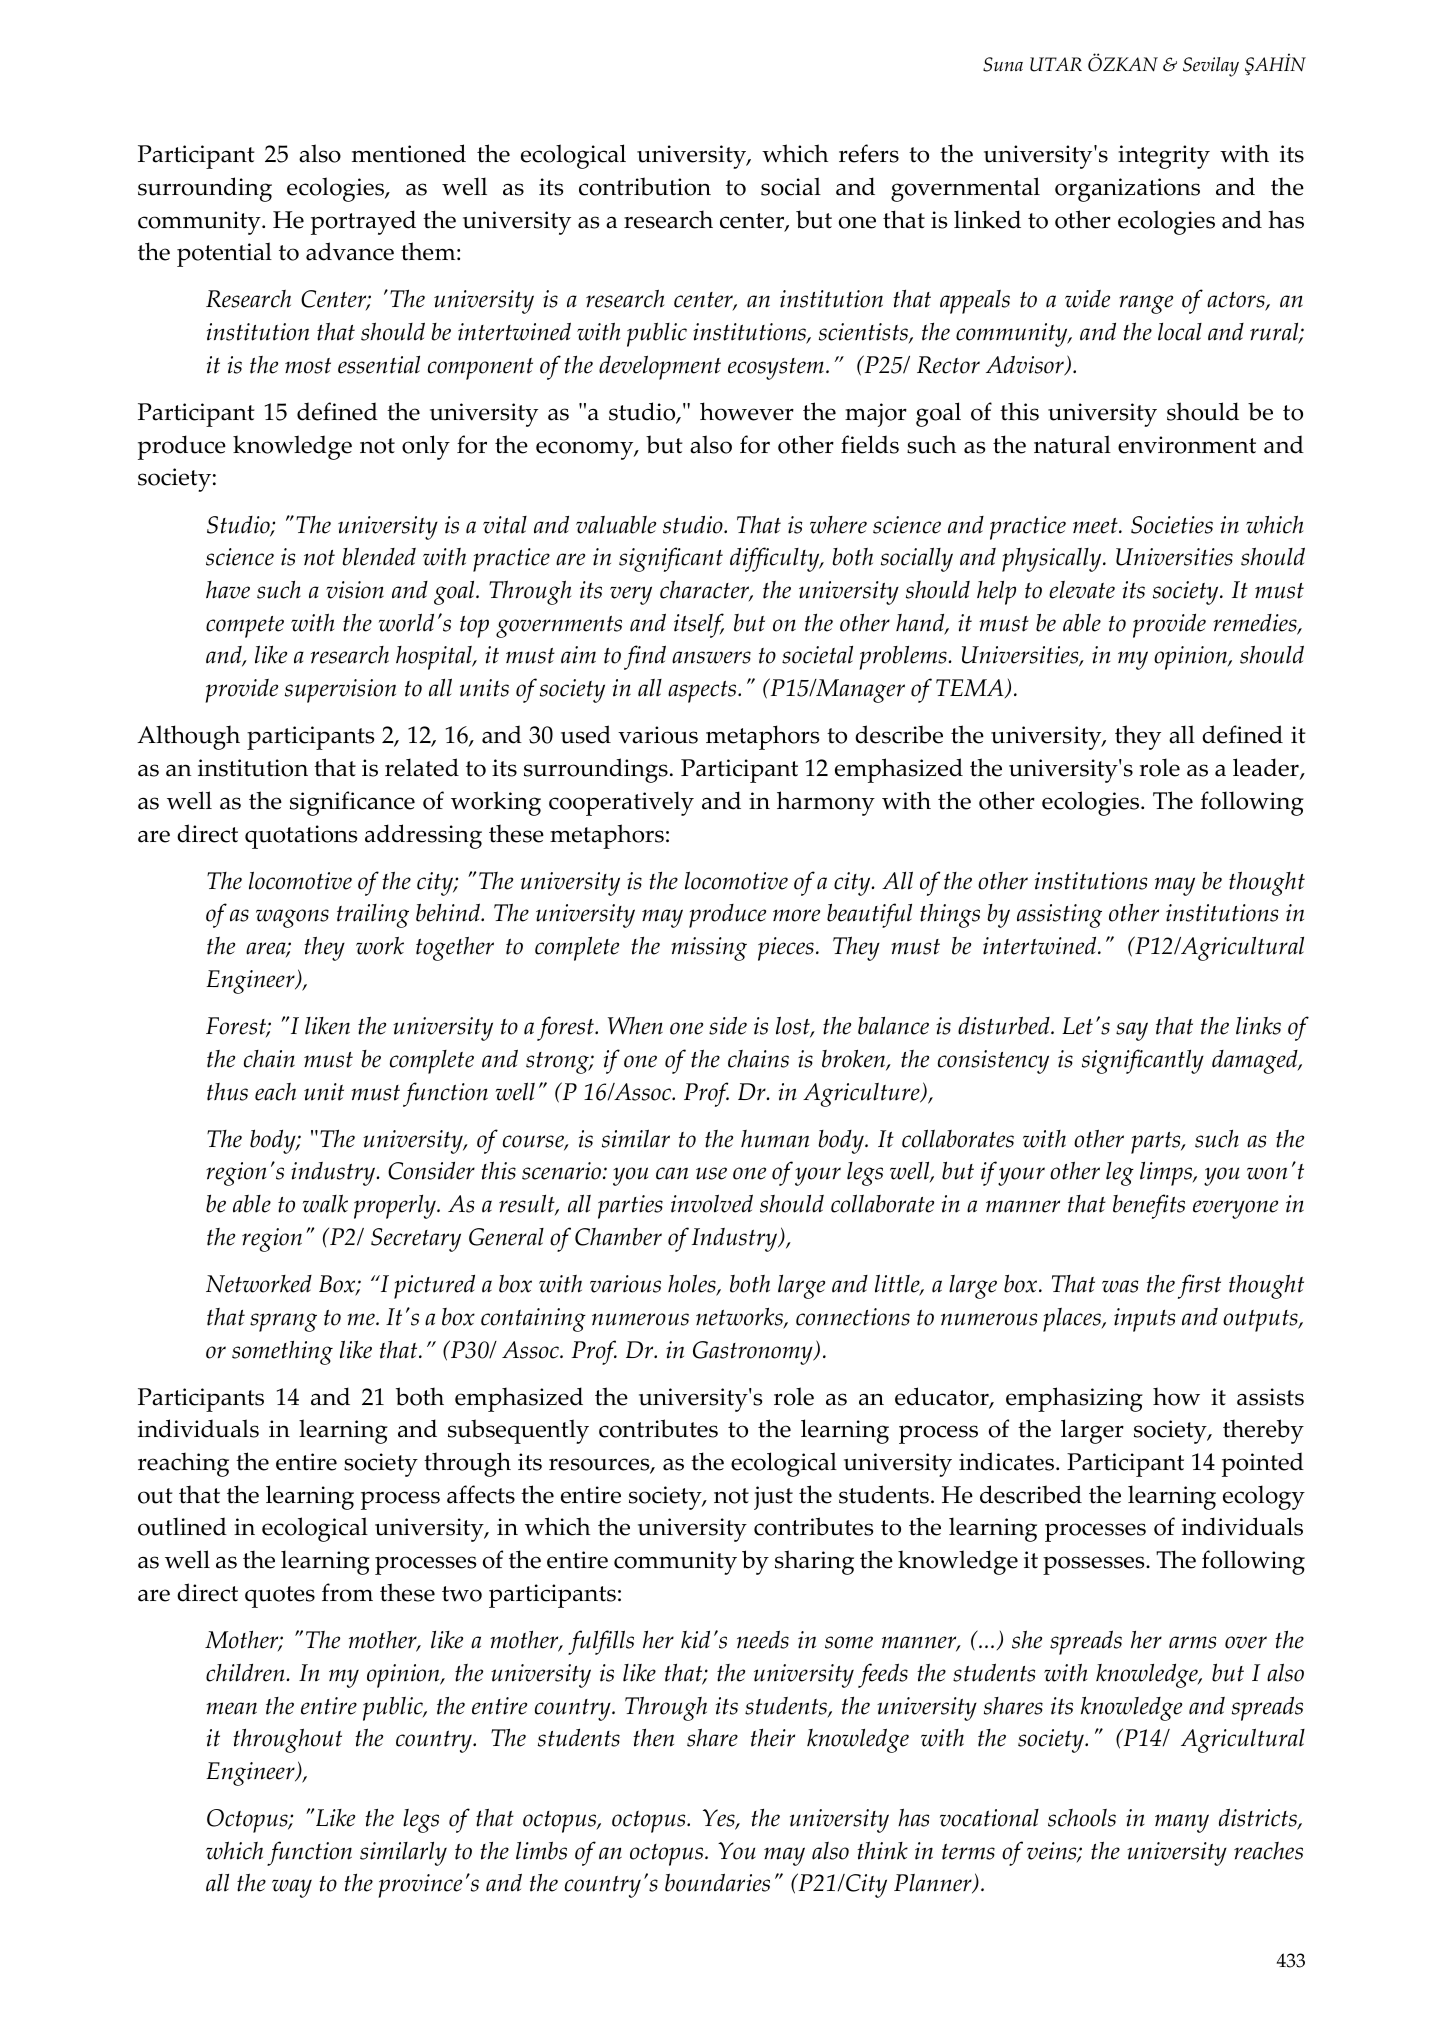  I want to click on mentioned, so click(409, 153).
